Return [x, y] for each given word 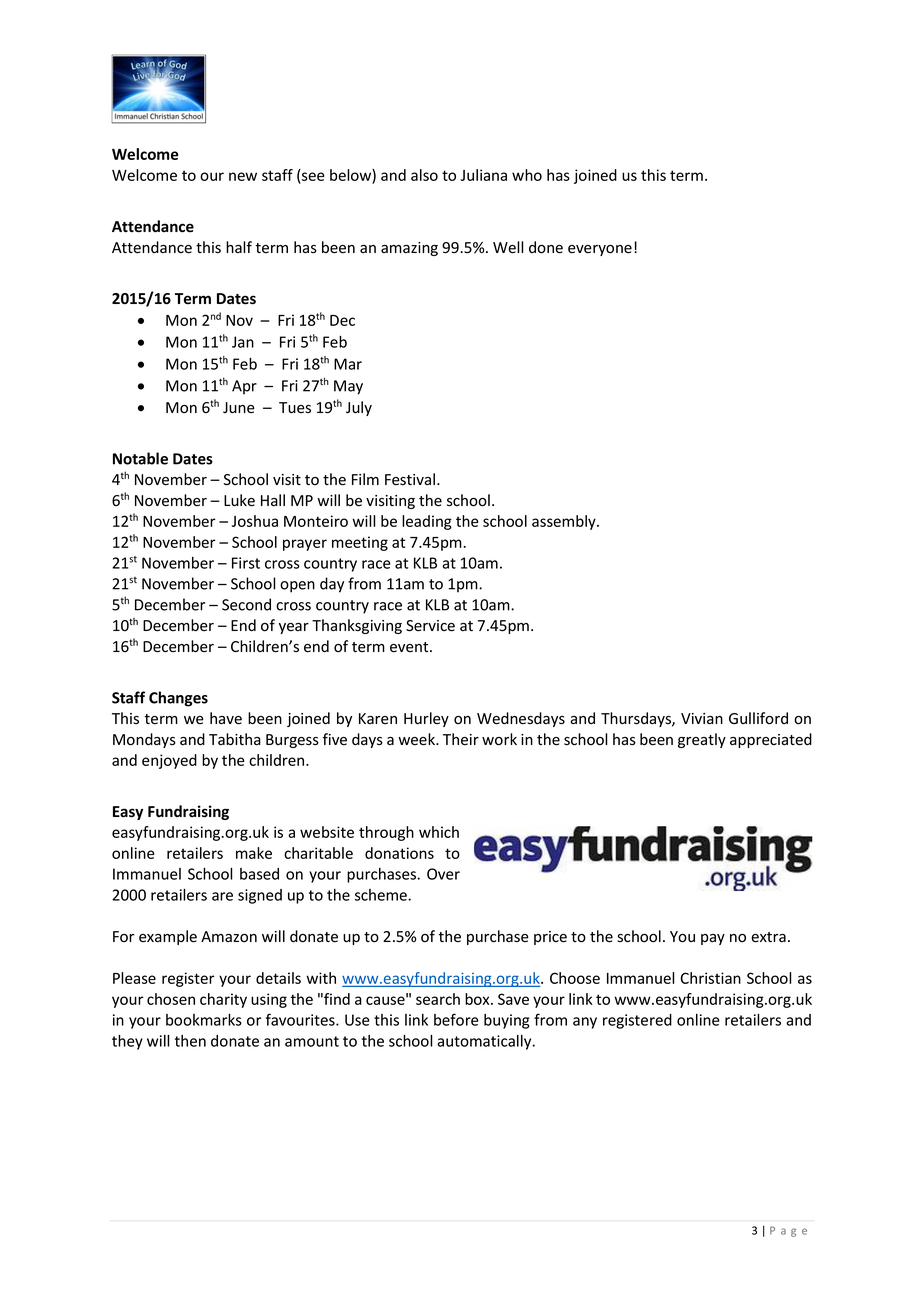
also [424, 175]
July [359, 408]
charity [223, 1000]
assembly [565, 522]
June [239, 408]
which [439, 832]
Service [430, 626]
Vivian [702, 719]
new [243, 176]
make [254, 853]
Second [246, 604]
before [456, 1019]
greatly [702, 740]
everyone [600, 250]
